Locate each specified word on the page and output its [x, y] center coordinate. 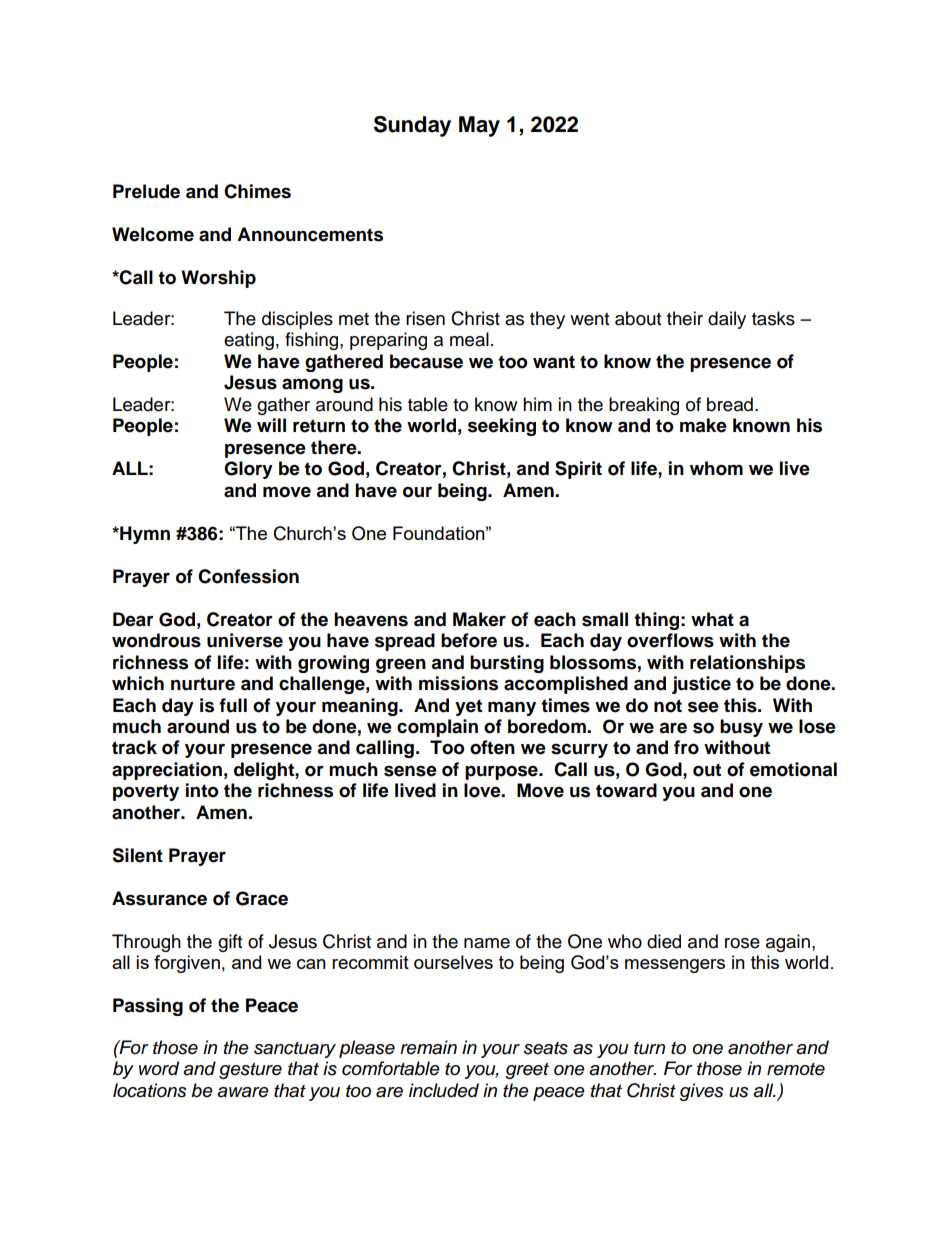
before [469, 640]
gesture [250, 1071]
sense [410, 771]
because [426, 361]
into [202, 790]
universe [245, 640]
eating [249, 341]
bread [730, 404]
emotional [793, 769]
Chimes [257, 191]
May [479, 126]
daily [727, 320]
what [712, 619]
